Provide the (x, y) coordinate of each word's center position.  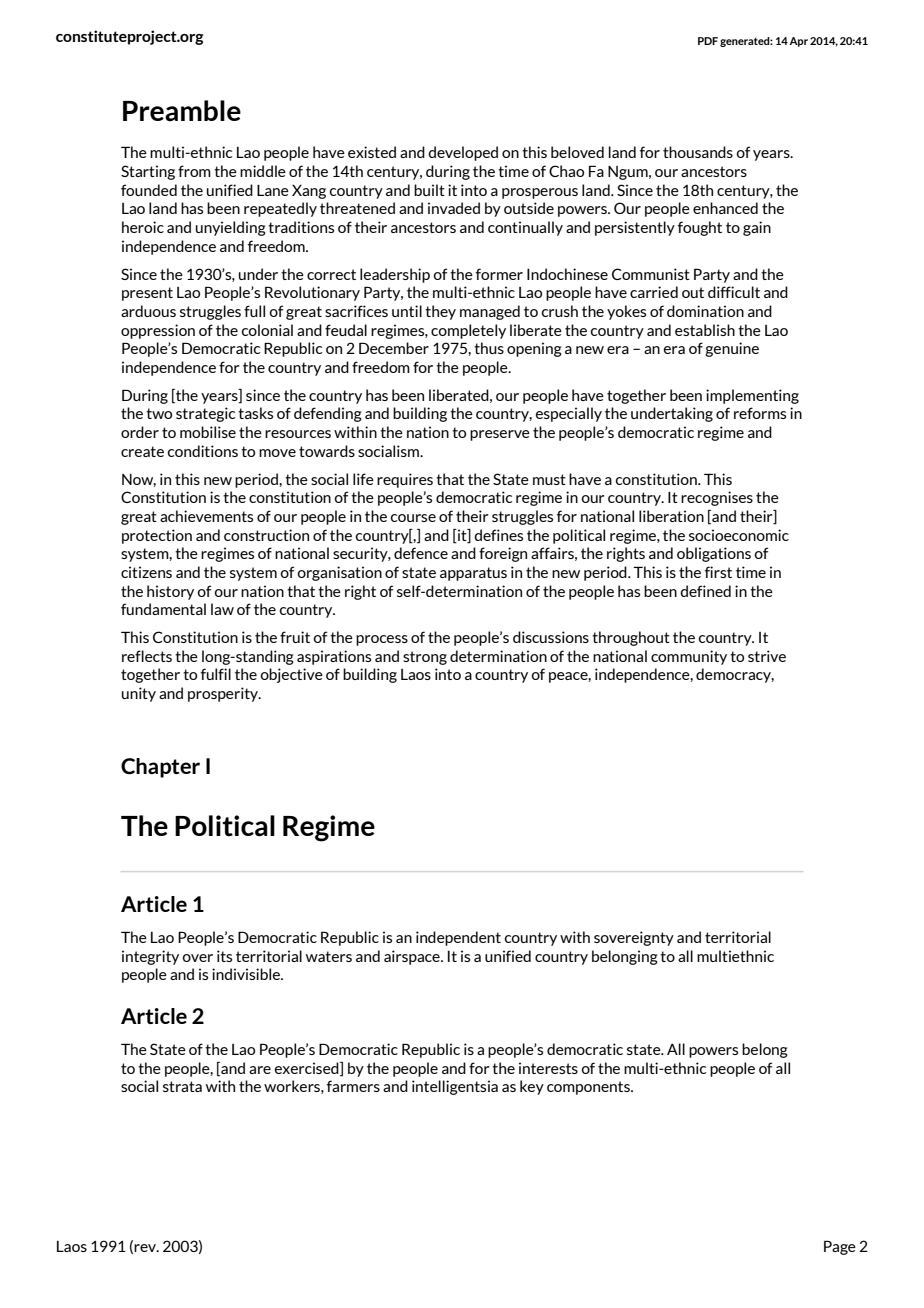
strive (767, 656)
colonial (267, 330)
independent (458, 938)
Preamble (182, 111)
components (589, 1088)
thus (489, 348)
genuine (732, 349)
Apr (798, 42)
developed (463, 153)
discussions (551, 637)
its (224, 956)
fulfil (216, 674)
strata (182, 1086)
